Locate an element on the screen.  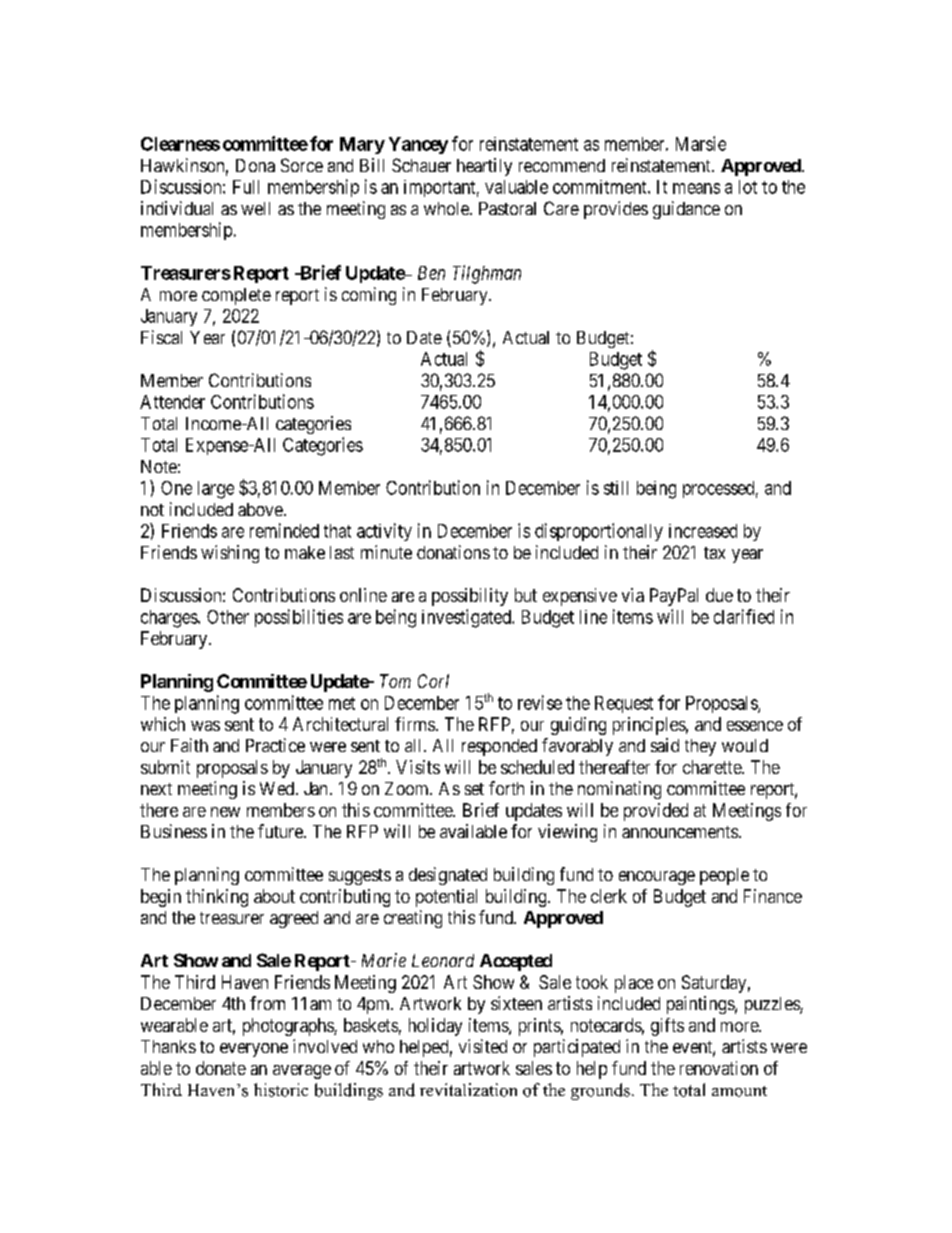
set is located at coordinates (474, 789).
